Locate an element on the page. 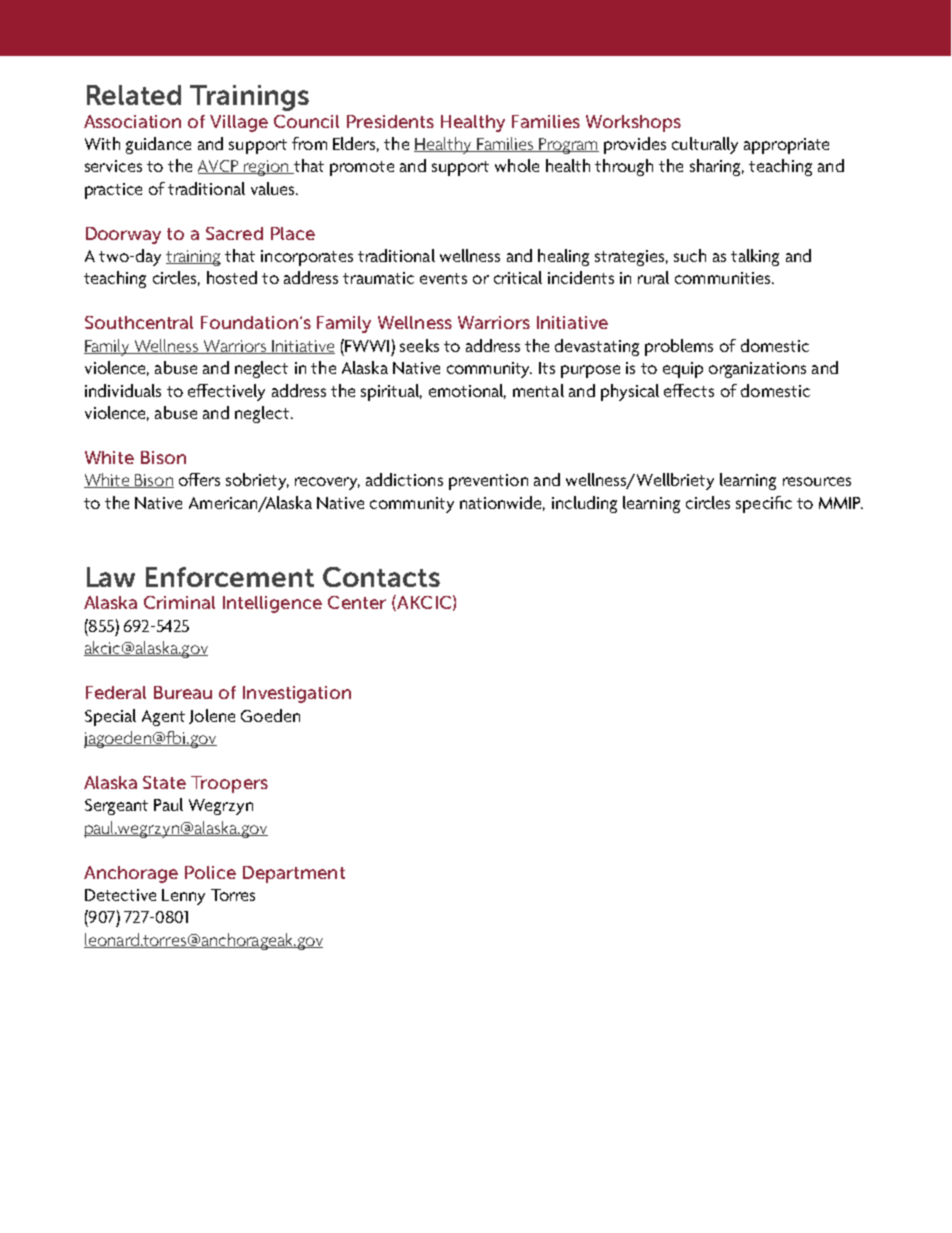 The image size is (952, 1233). culturally is located at coordinates (705, 145).
